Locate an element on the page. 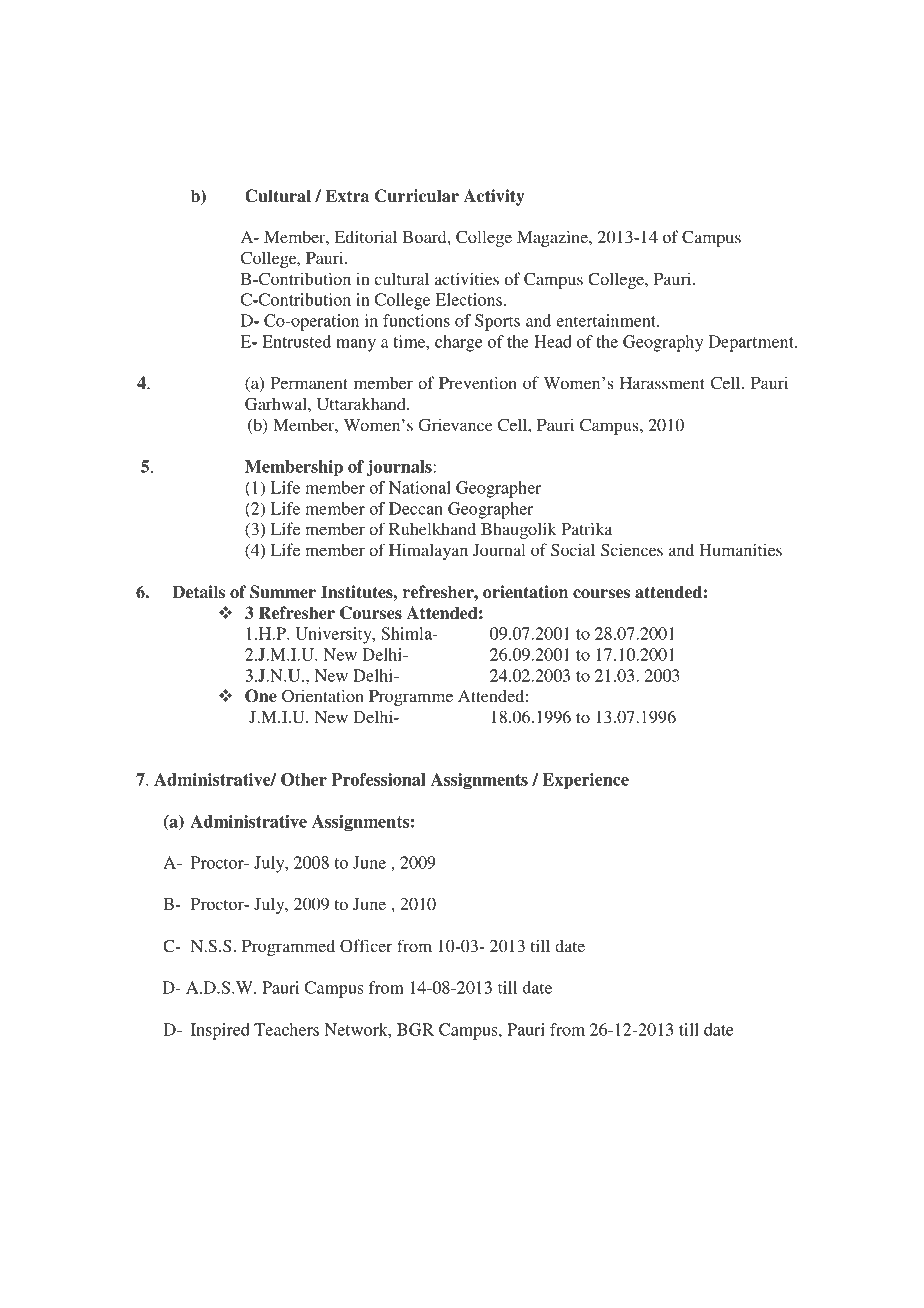 This page has height=1308, width=924. Officer is located at coordinates (366, 946).
